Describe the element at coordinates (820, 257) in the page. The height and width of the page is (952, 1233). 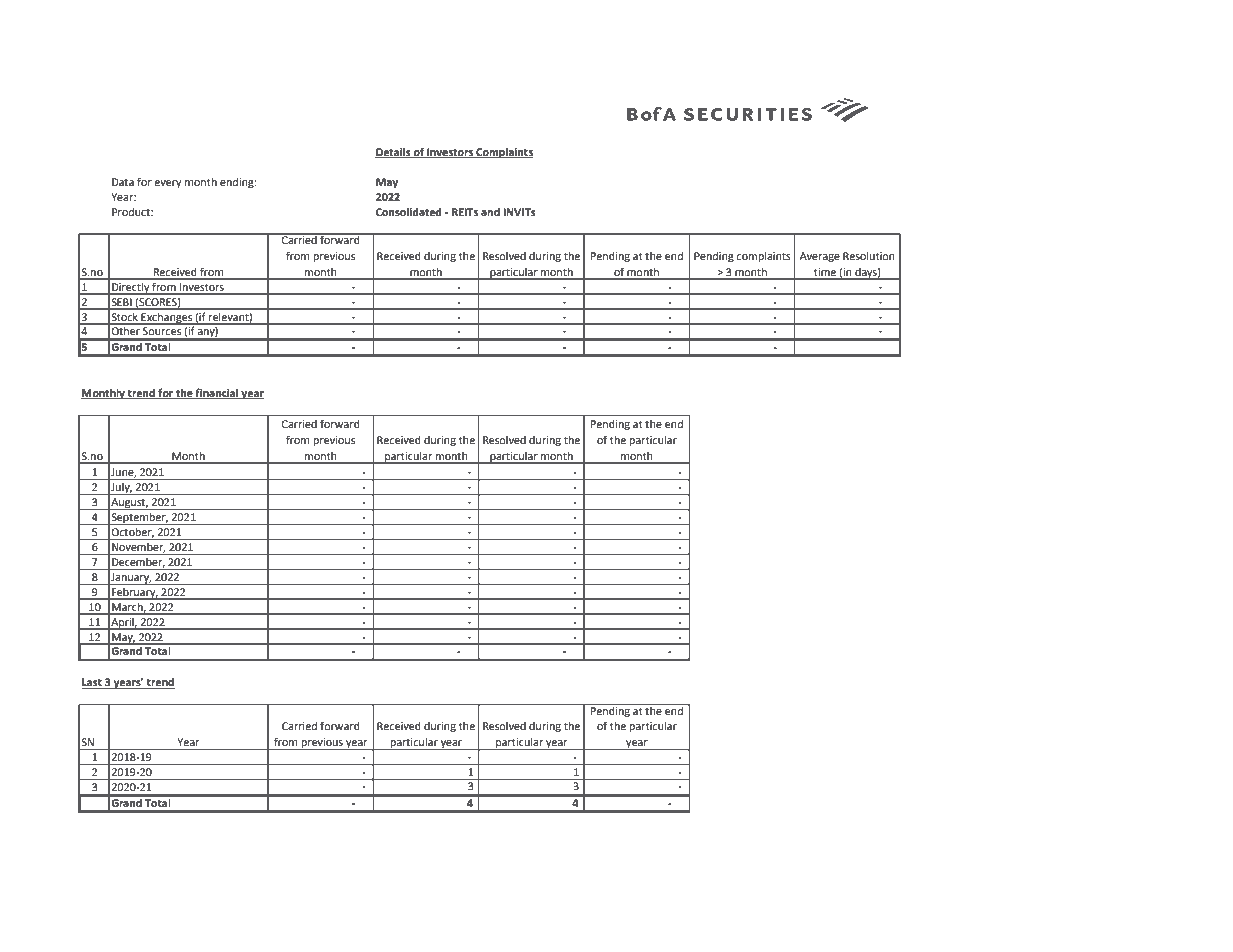
I see `Average` at that location.
